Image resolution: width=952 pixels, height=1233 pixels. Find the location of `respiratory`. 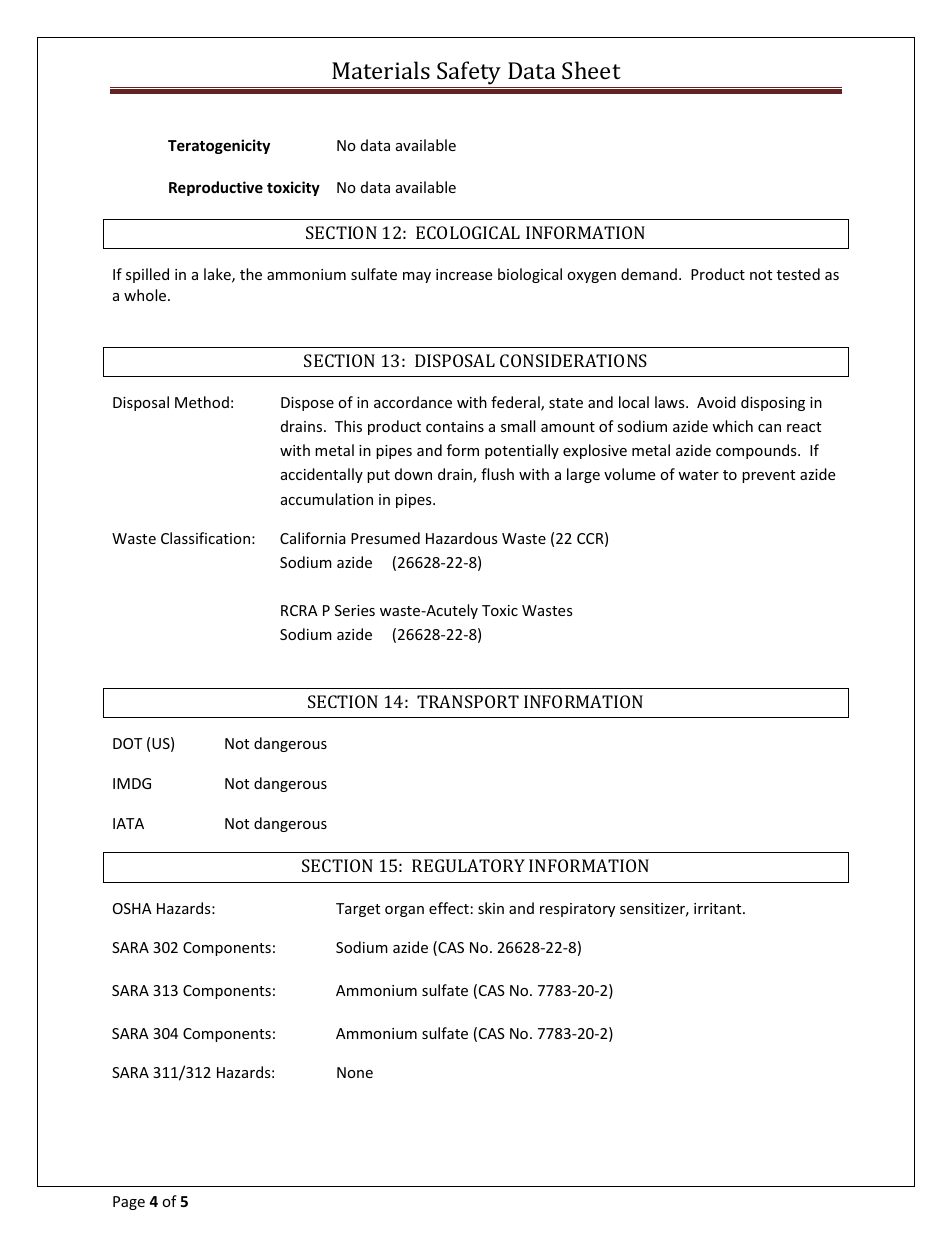

respiratory is located at coordinates (577, 910).
